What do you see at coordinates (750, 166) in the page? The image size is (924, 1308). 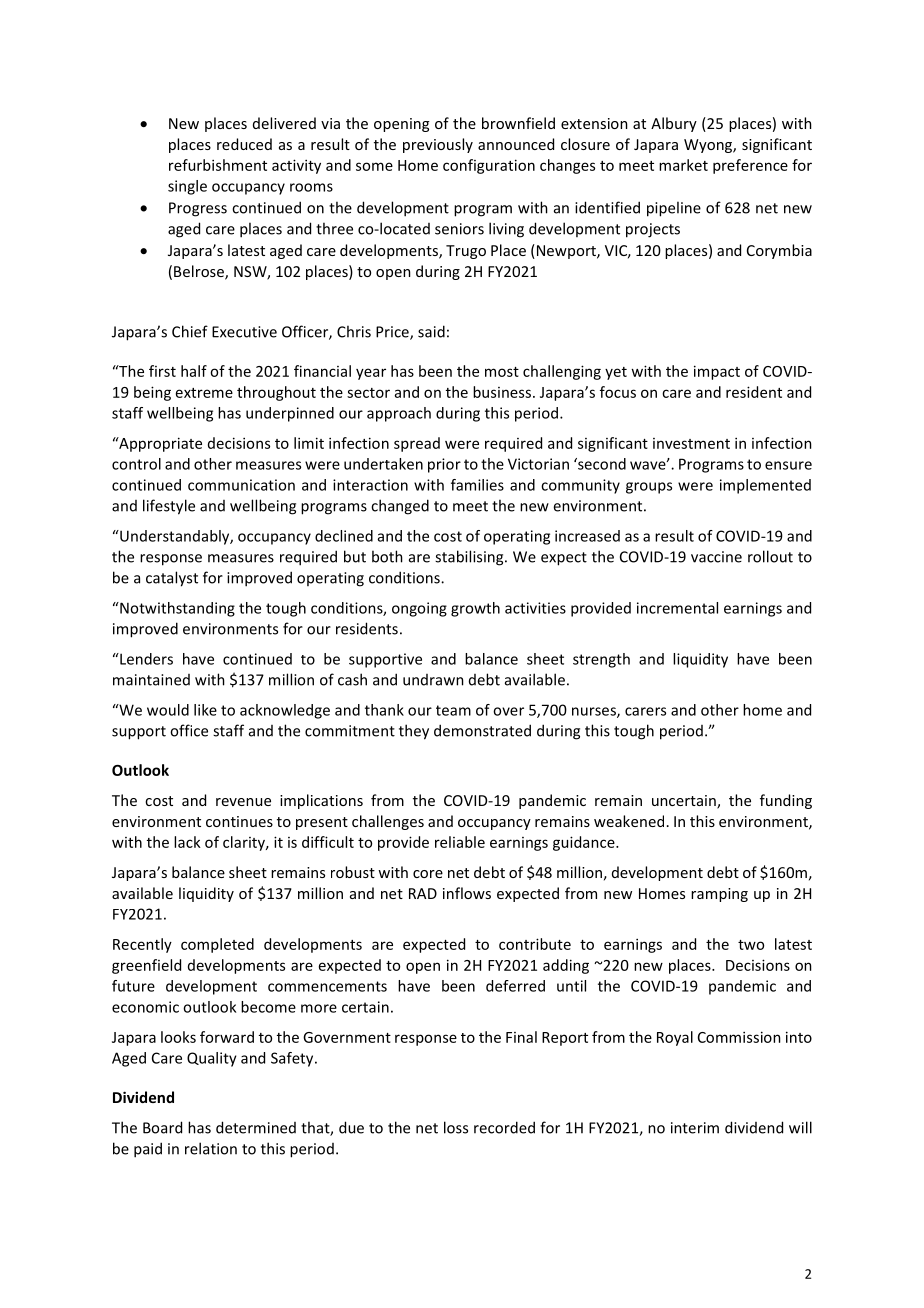 I see `preference` at bounding box center [750, 166].
